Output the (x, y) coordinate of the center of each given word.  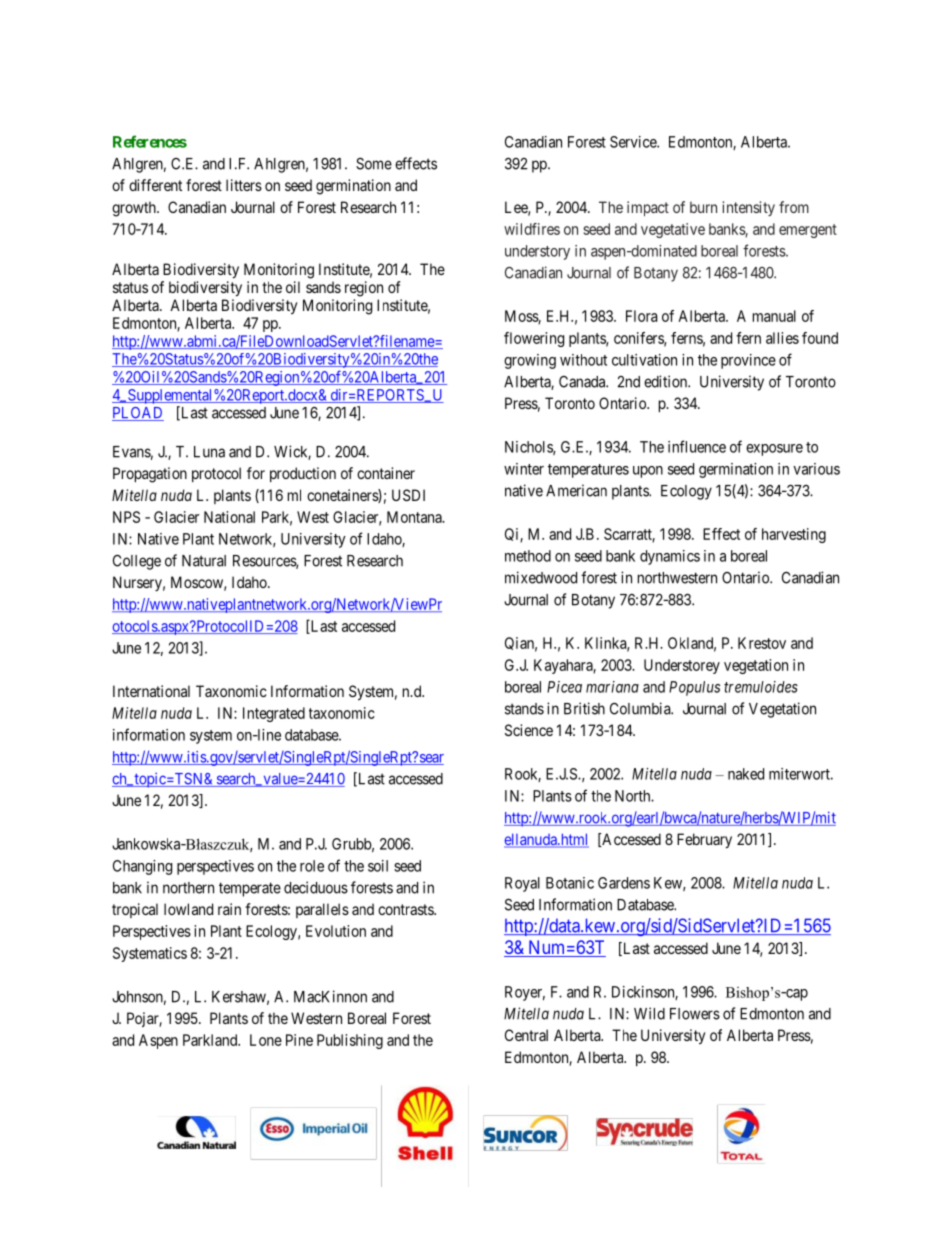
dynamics (670, 557)
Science (529, 730)
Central (526, 1035)
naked (746, 774)
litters (244, 185)
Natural (204, 561)
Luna (209, 452)
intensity (748, 208)
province (748, 361)
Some (374, 163)
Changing (142, 867)
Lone (266, 1040)
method (528, 556)
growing (530, 361)
